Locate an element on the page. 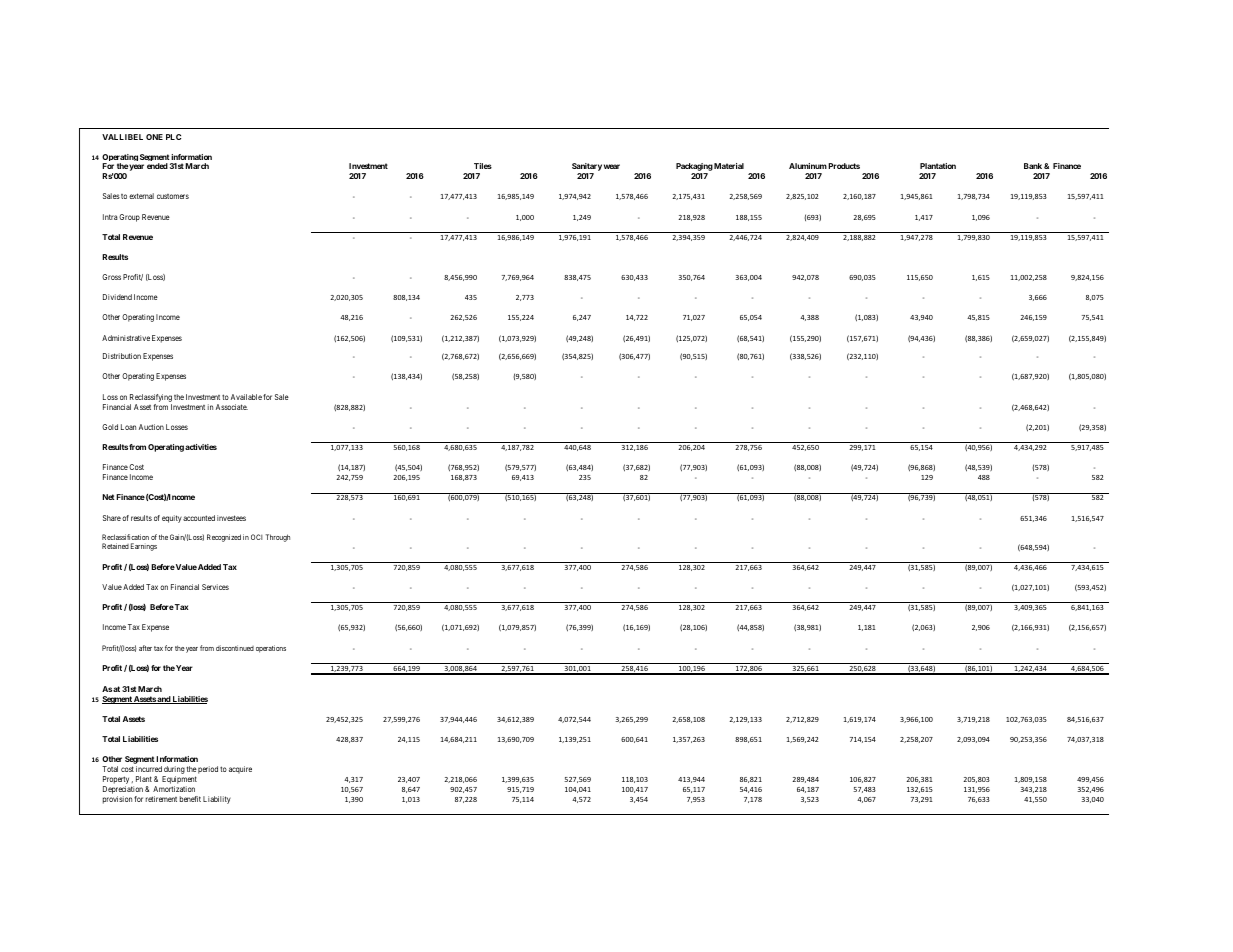 The image size is (1233, 952). acquire is located at coordinates (240, 770).
